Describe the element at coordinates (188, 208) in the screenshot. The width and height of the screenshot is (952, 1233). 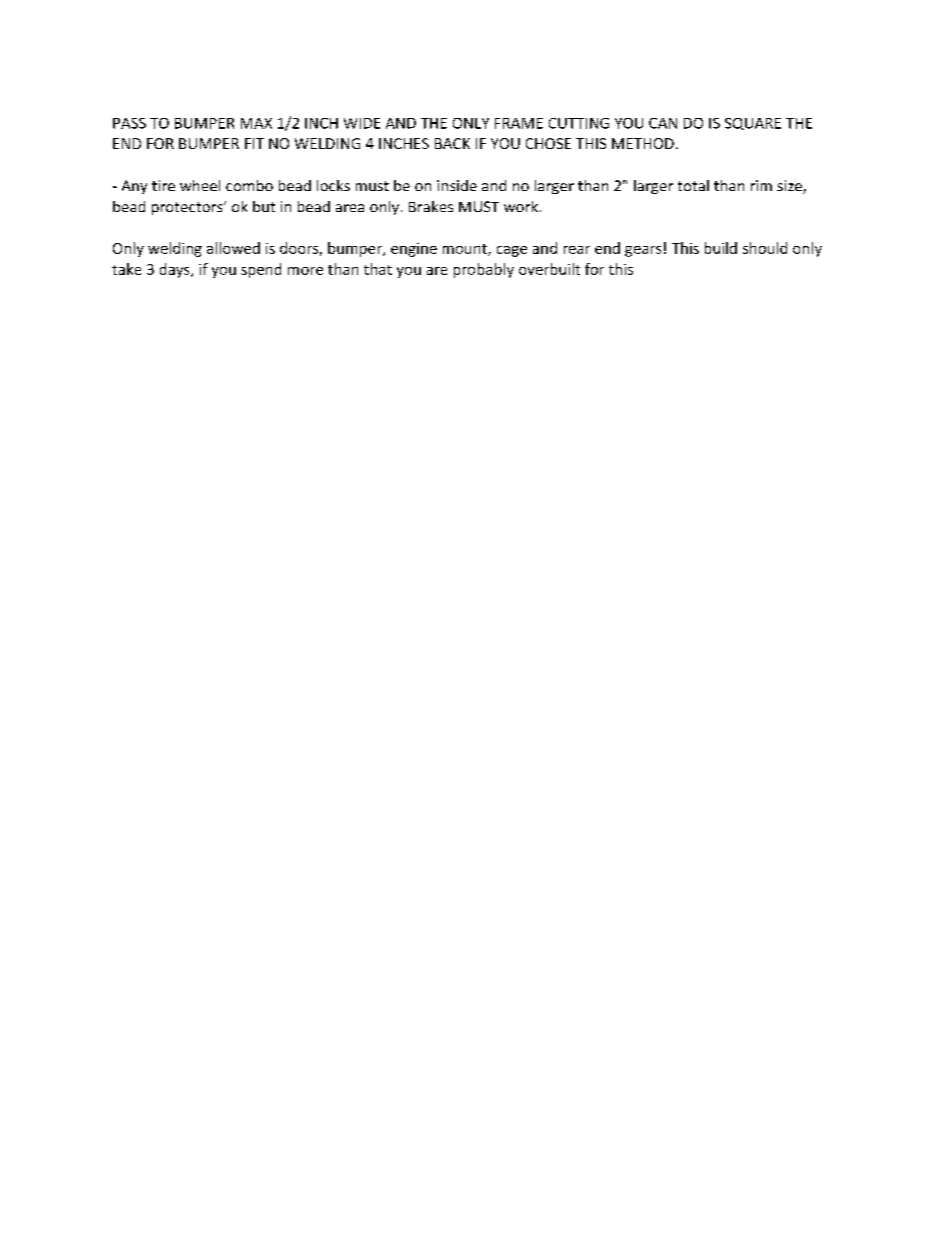
I see `protectors` at that location.
